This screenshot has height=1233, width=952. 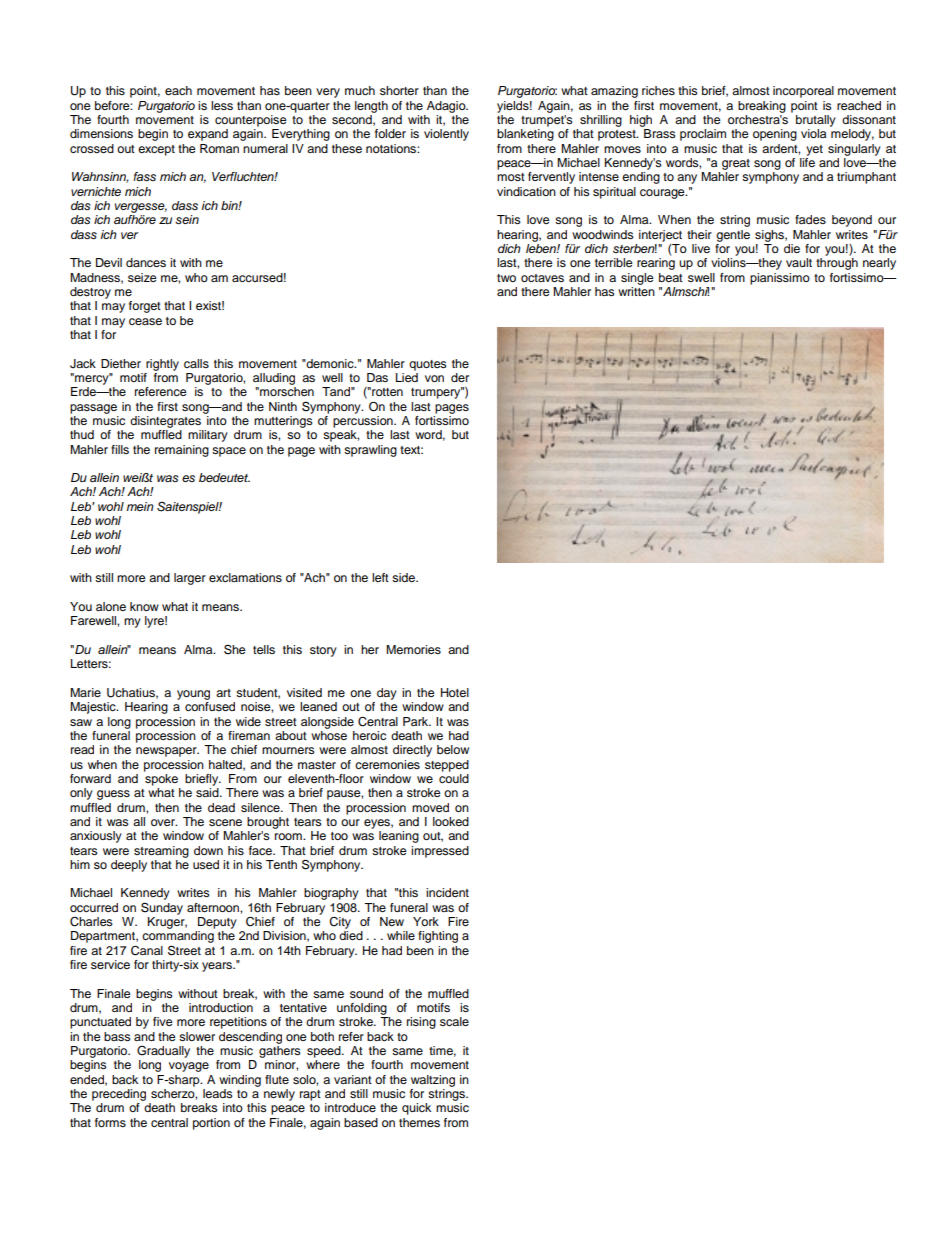 I want to click on pianissimo, so click(x=780, y=279).
